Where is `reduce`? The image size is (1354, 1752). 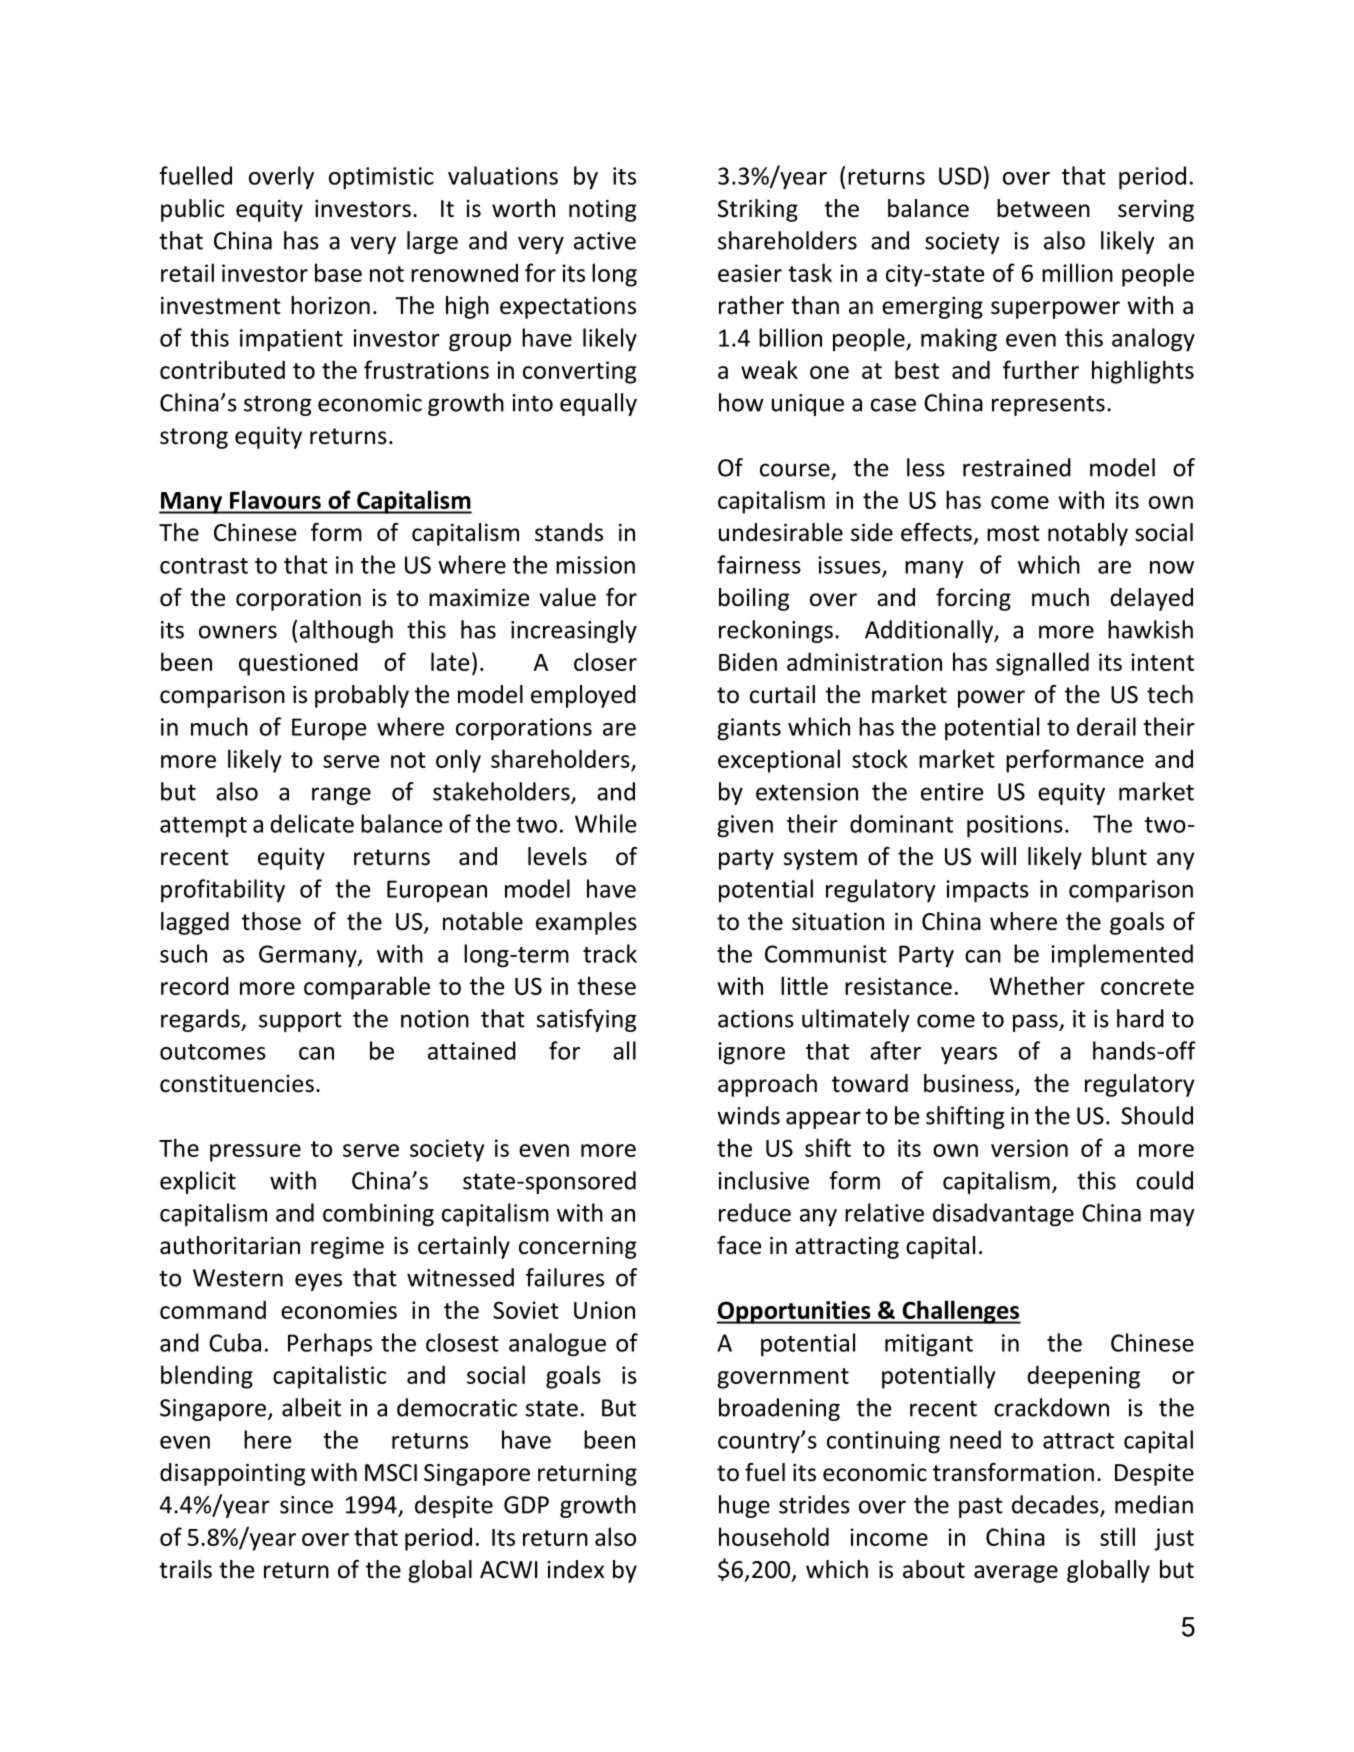 reduce is located at coordinates (755, 1212).
